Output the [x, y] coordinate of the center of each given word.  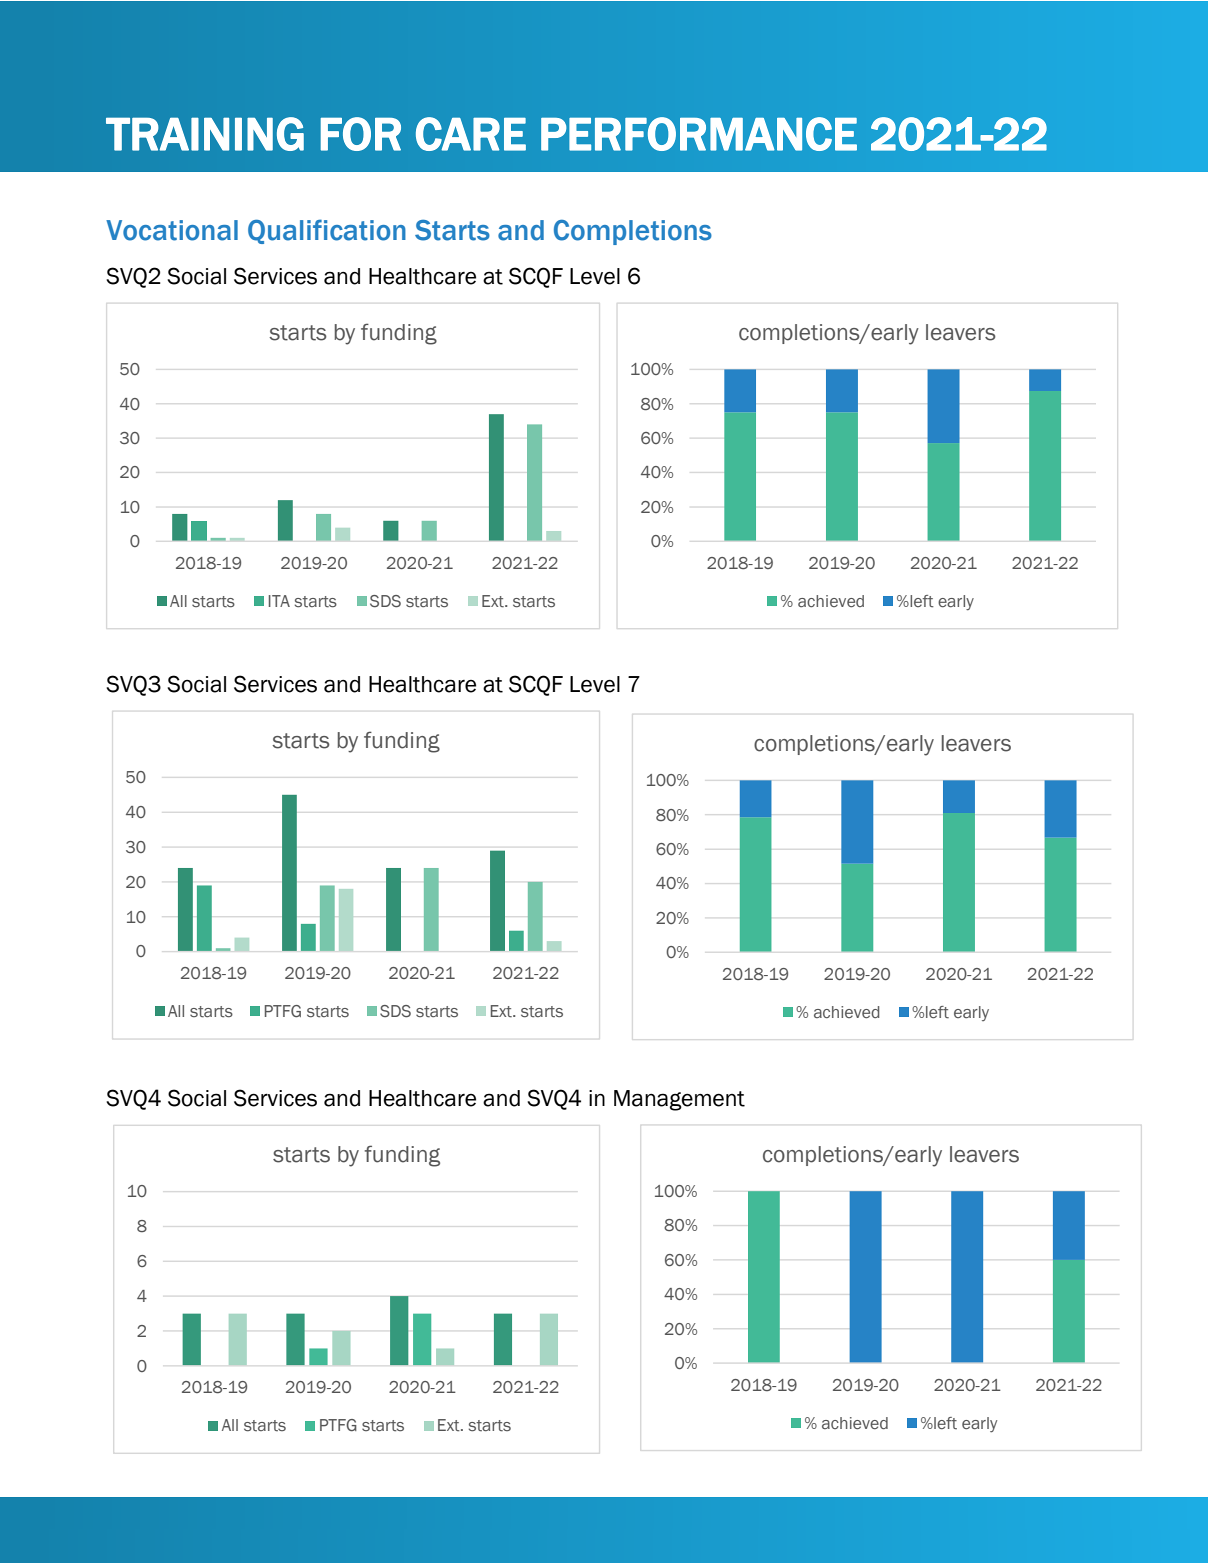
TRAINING [205, 134]
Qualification [327, 231]
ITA [279, 601]
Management [679, 1100]
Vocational [172, 230]
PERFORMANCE [699, 134]
